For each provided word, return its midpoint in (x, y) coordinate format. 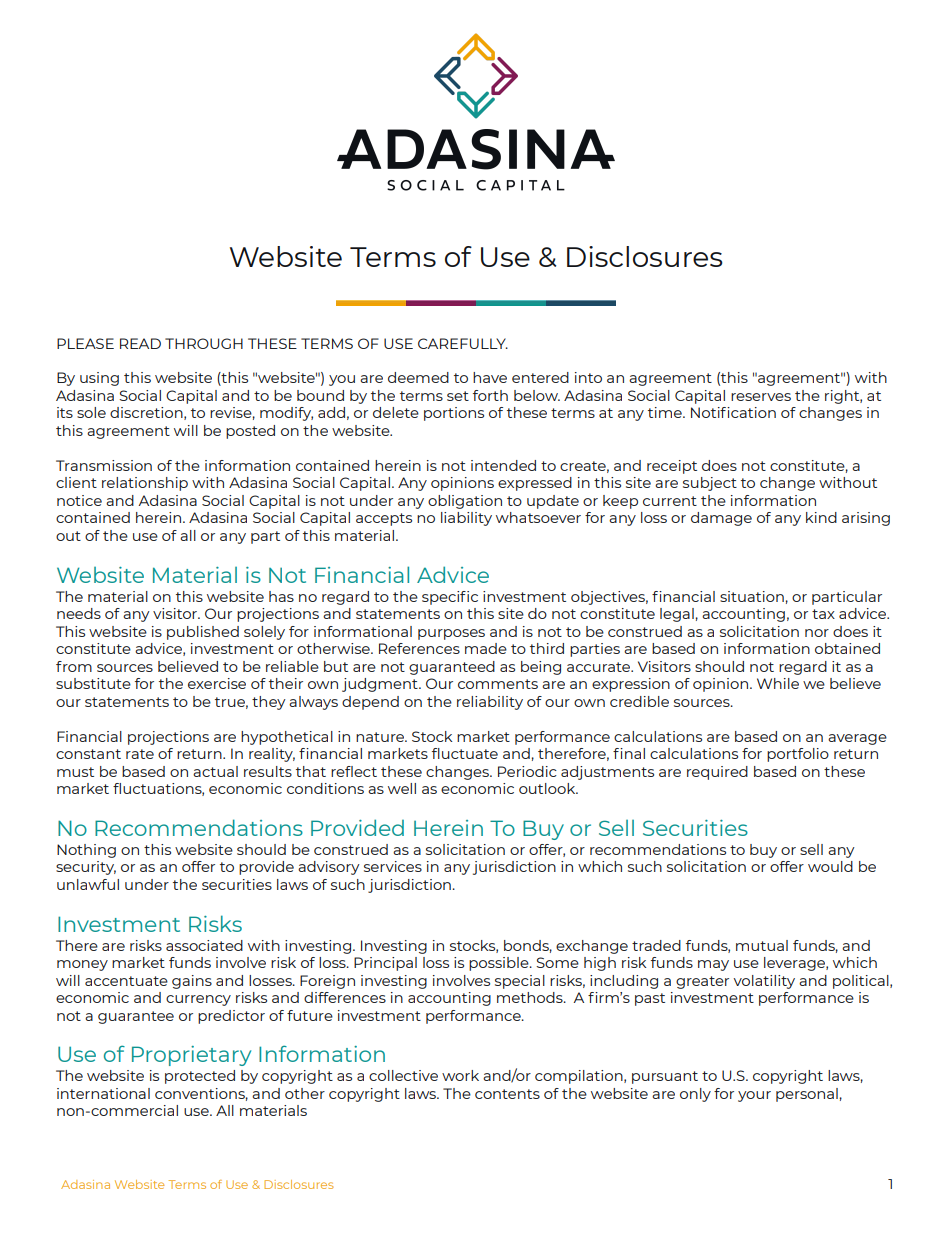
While (778, 683)
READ (140, 343)
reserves (761, 397)
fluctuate (465, 753)
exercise (217, 683)
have (490, 377)
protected (200, 1077)
